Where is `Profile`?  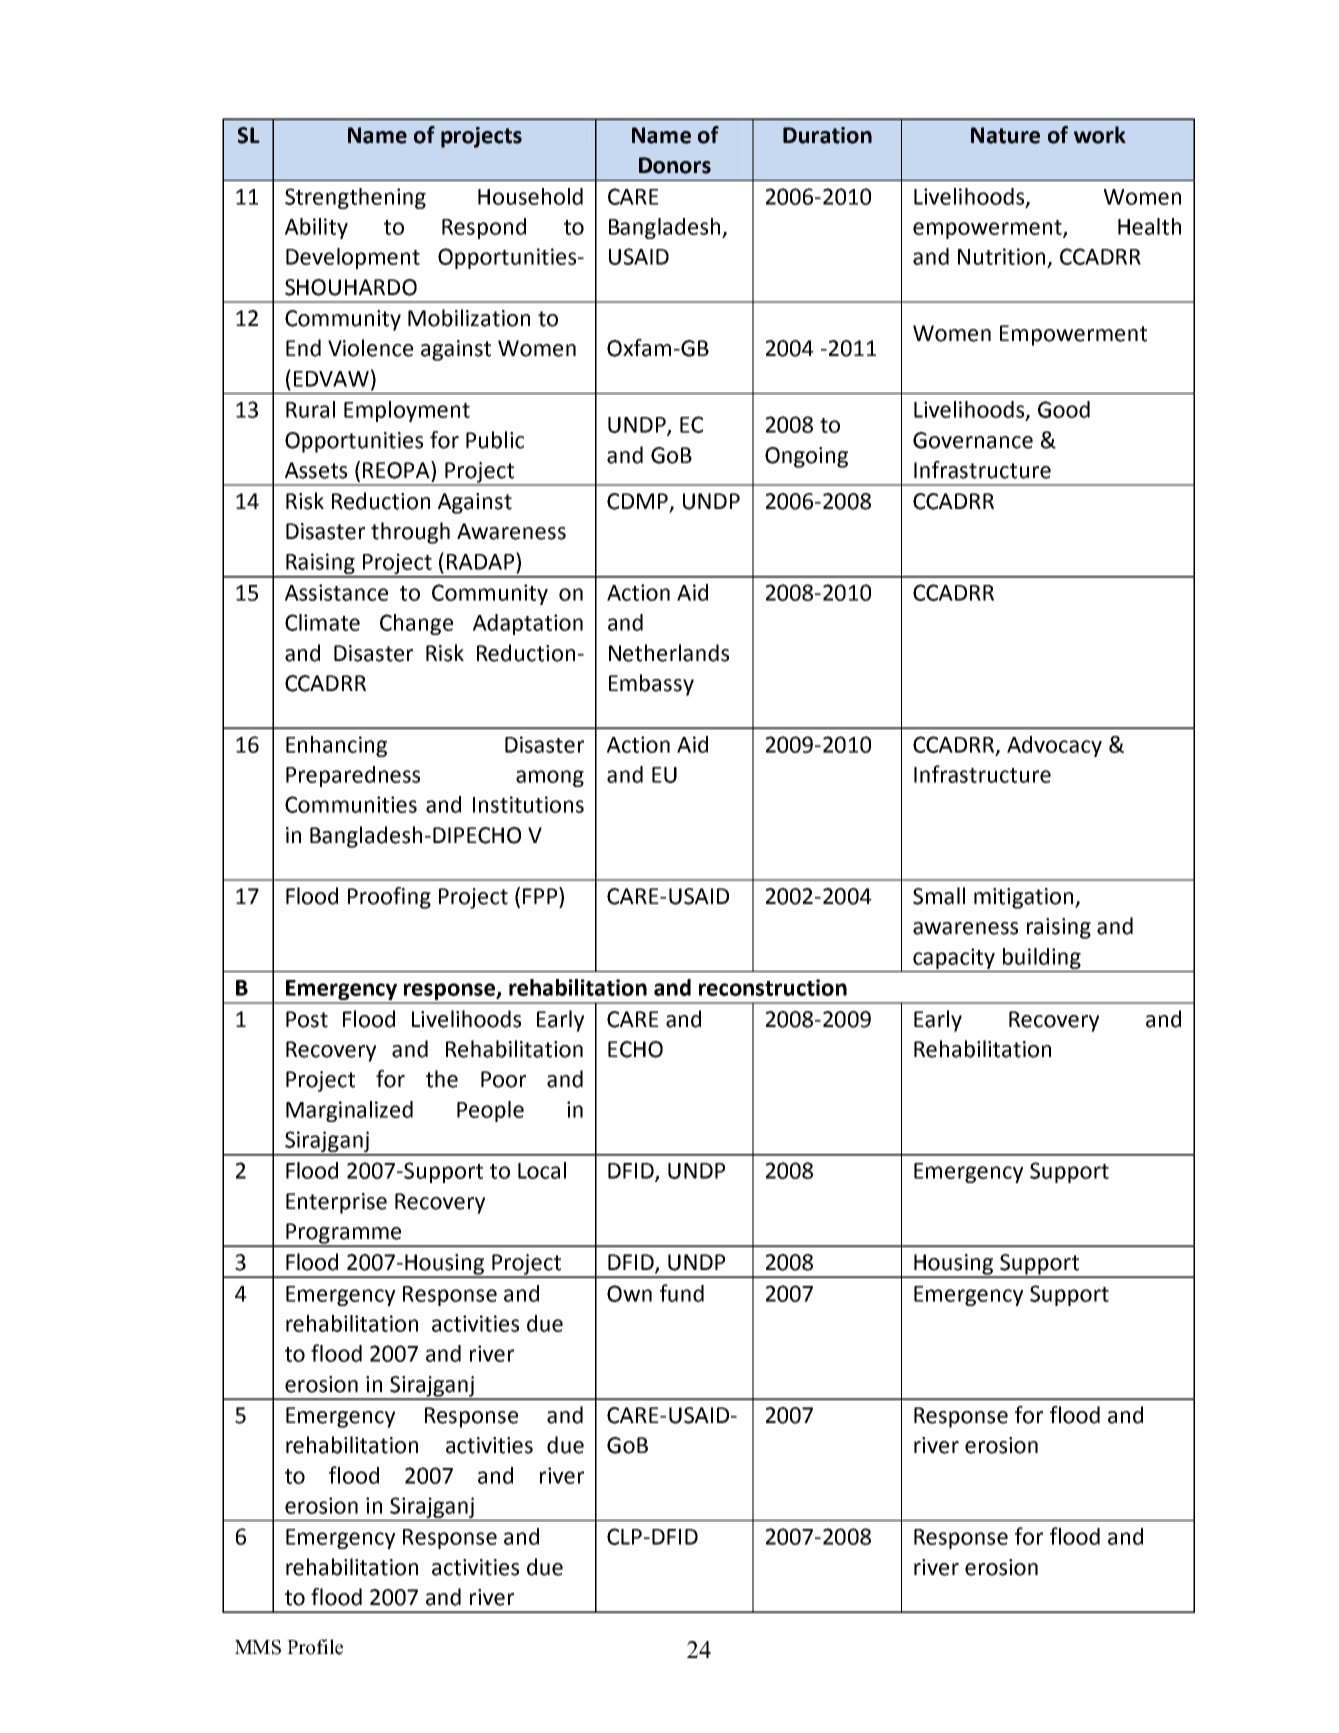
Profile is located at coordinates (315, 1647).
